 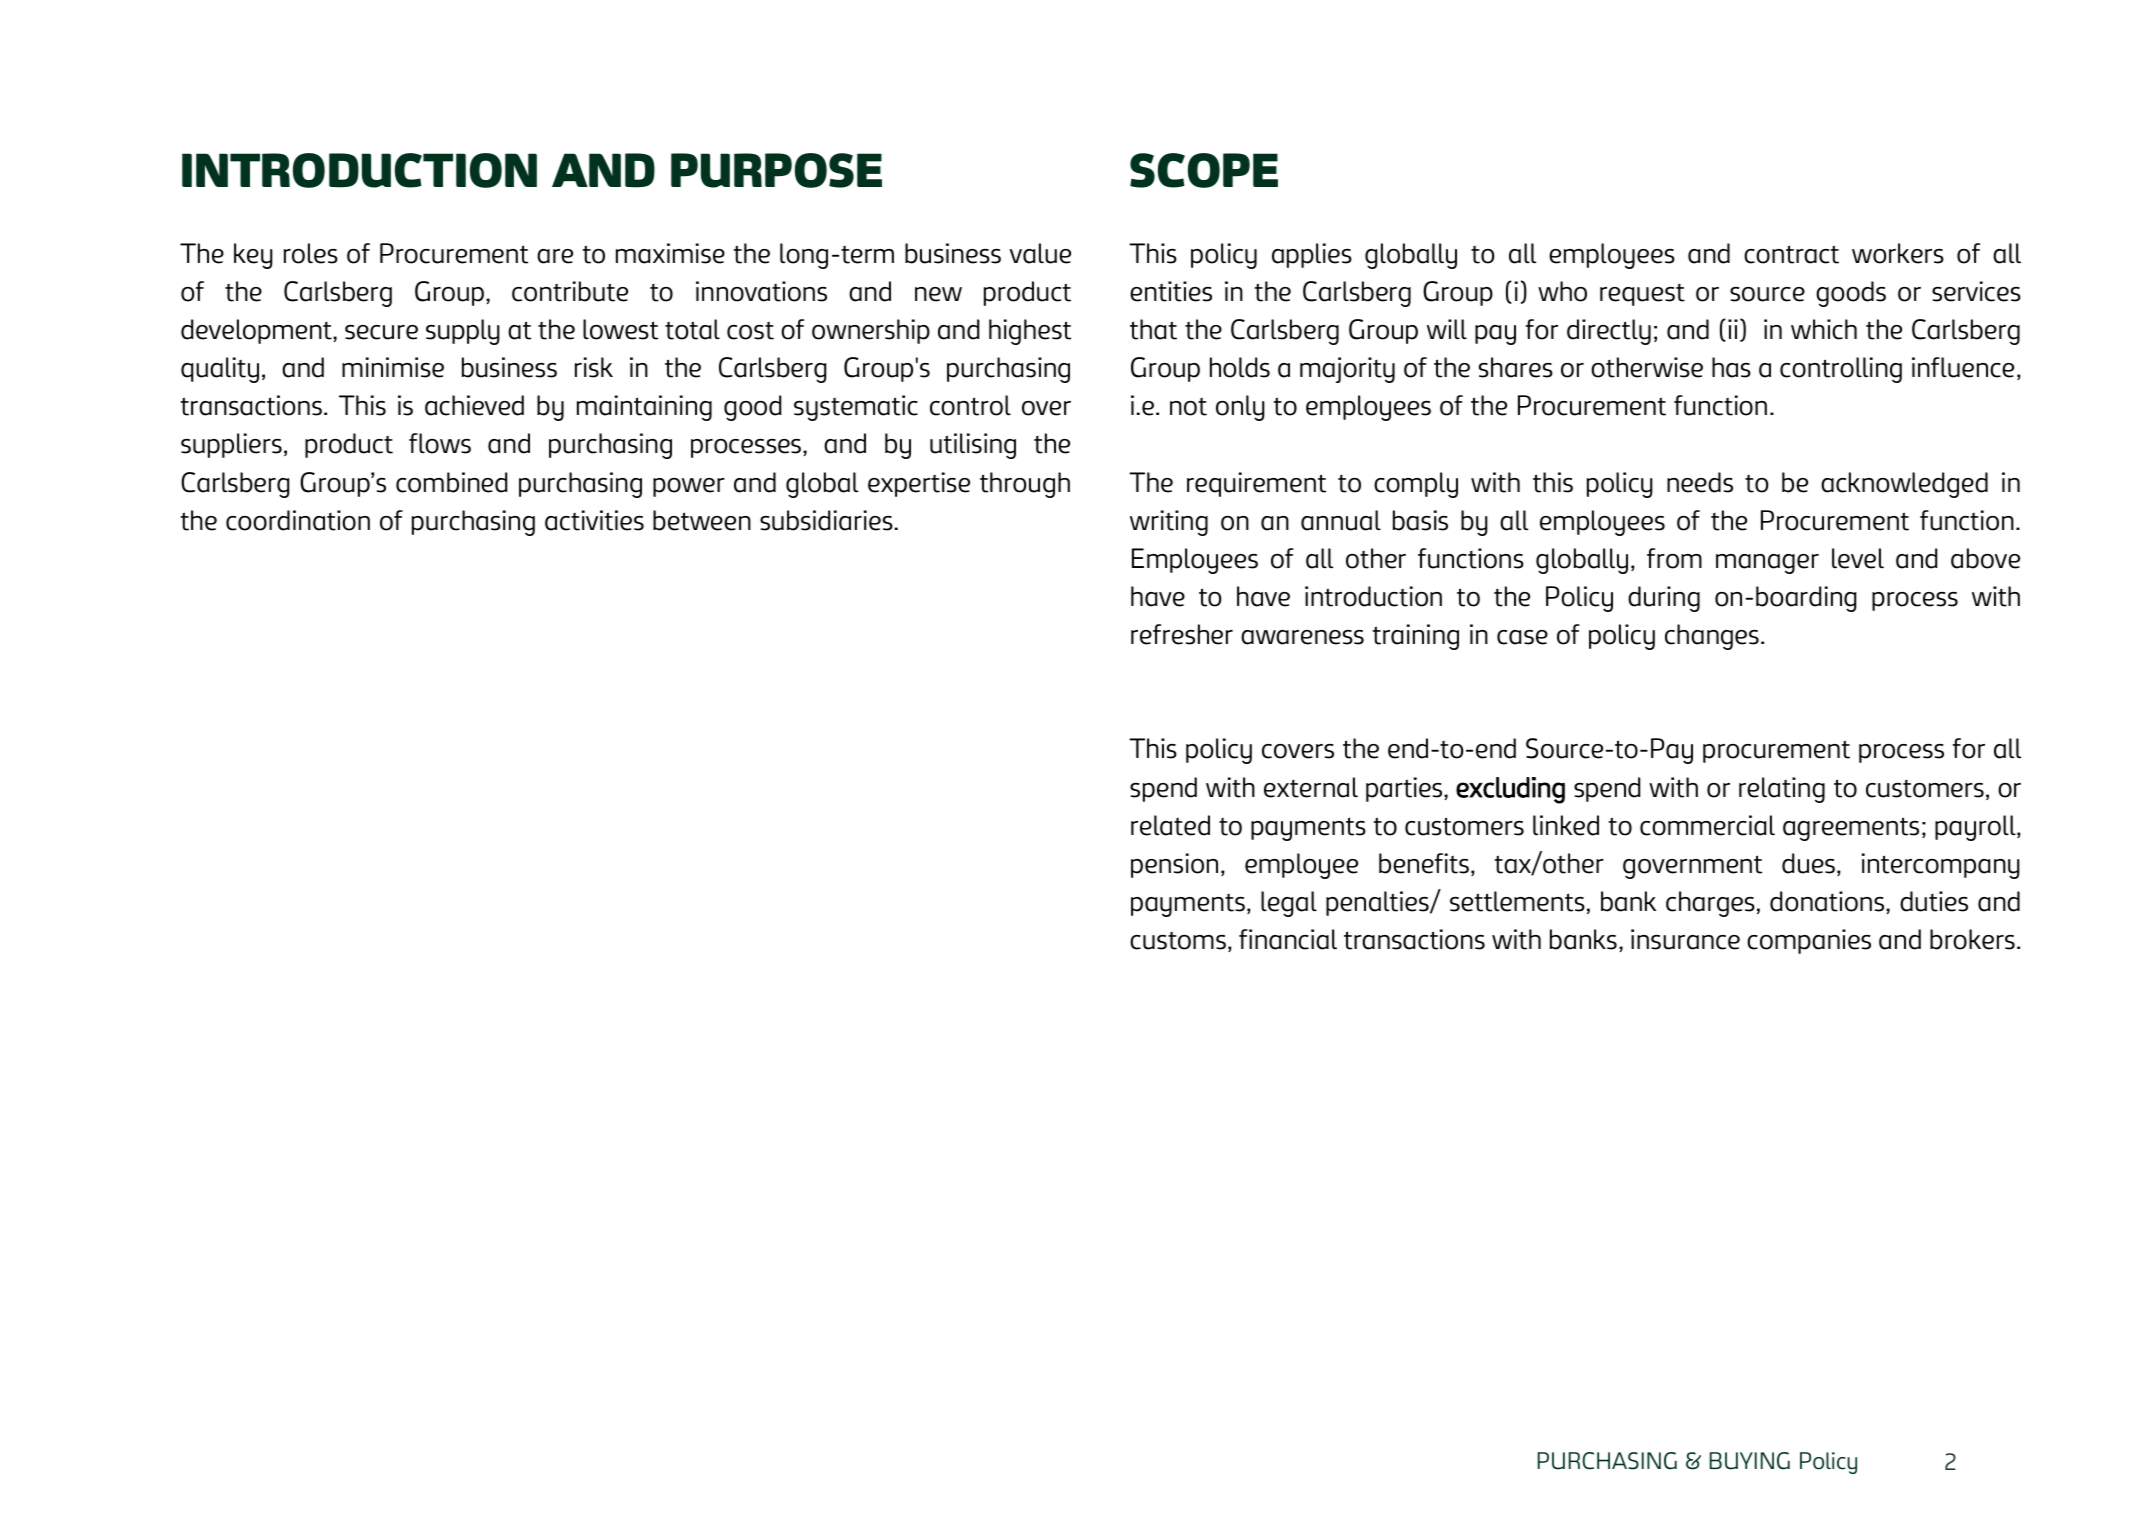 I want to click on contract, so click(x=1791, y=254).
